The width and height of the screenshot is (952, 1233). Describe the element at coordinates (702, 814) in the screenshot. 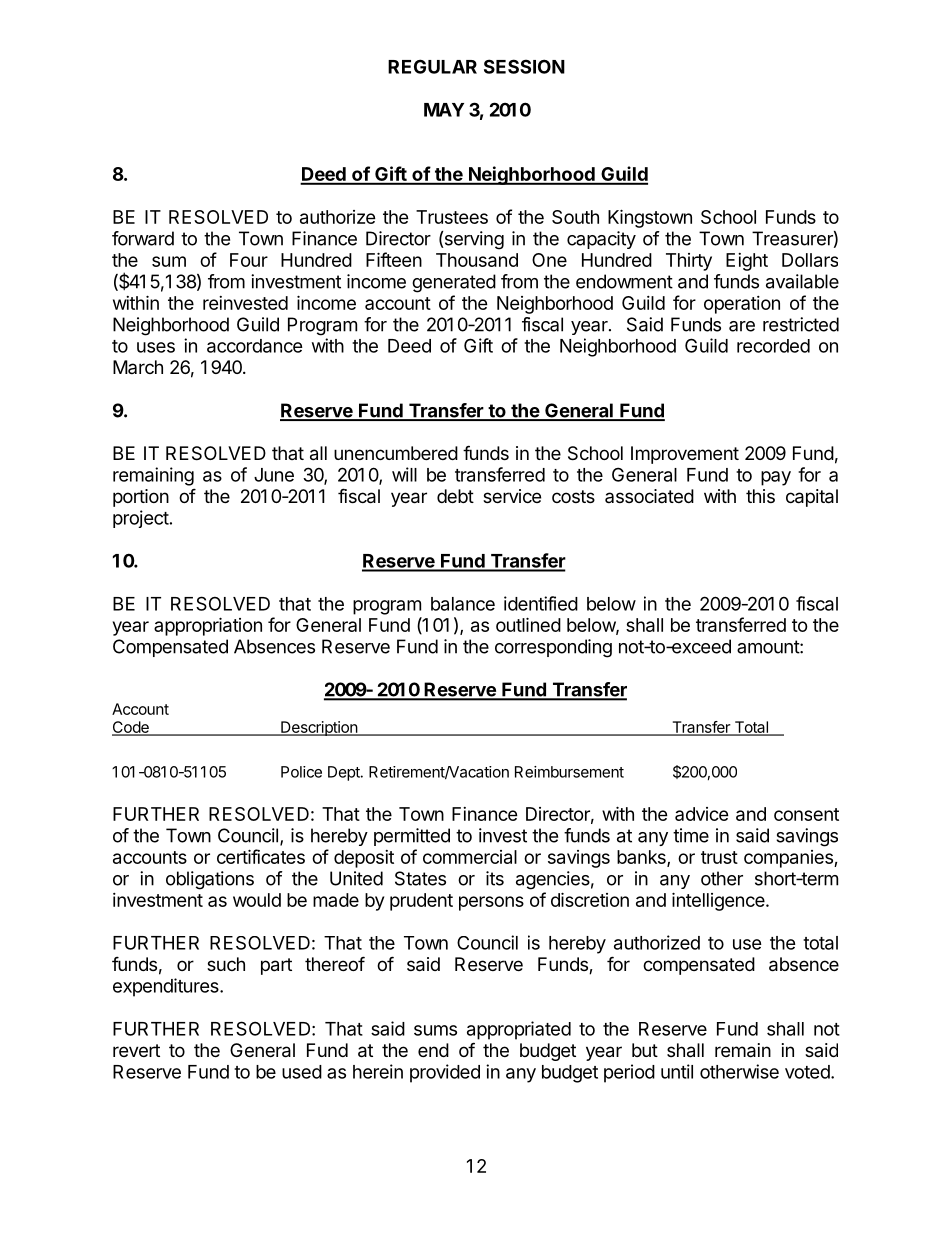

I see `advice` at that location.
